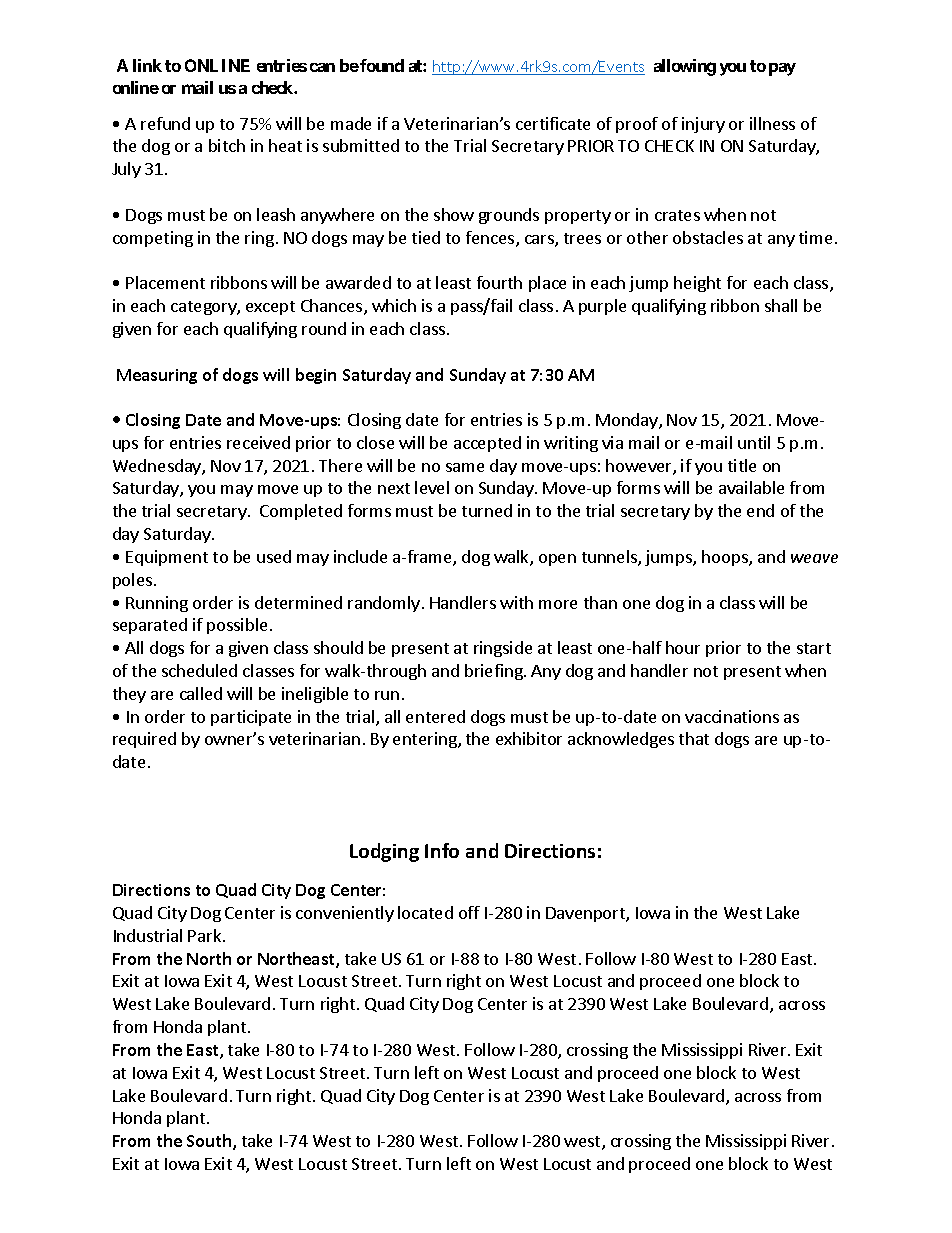 This image has height=1233, width=952. Describe the element at coordinates (586, 914) in the image. I see `Davenport` at that location.
